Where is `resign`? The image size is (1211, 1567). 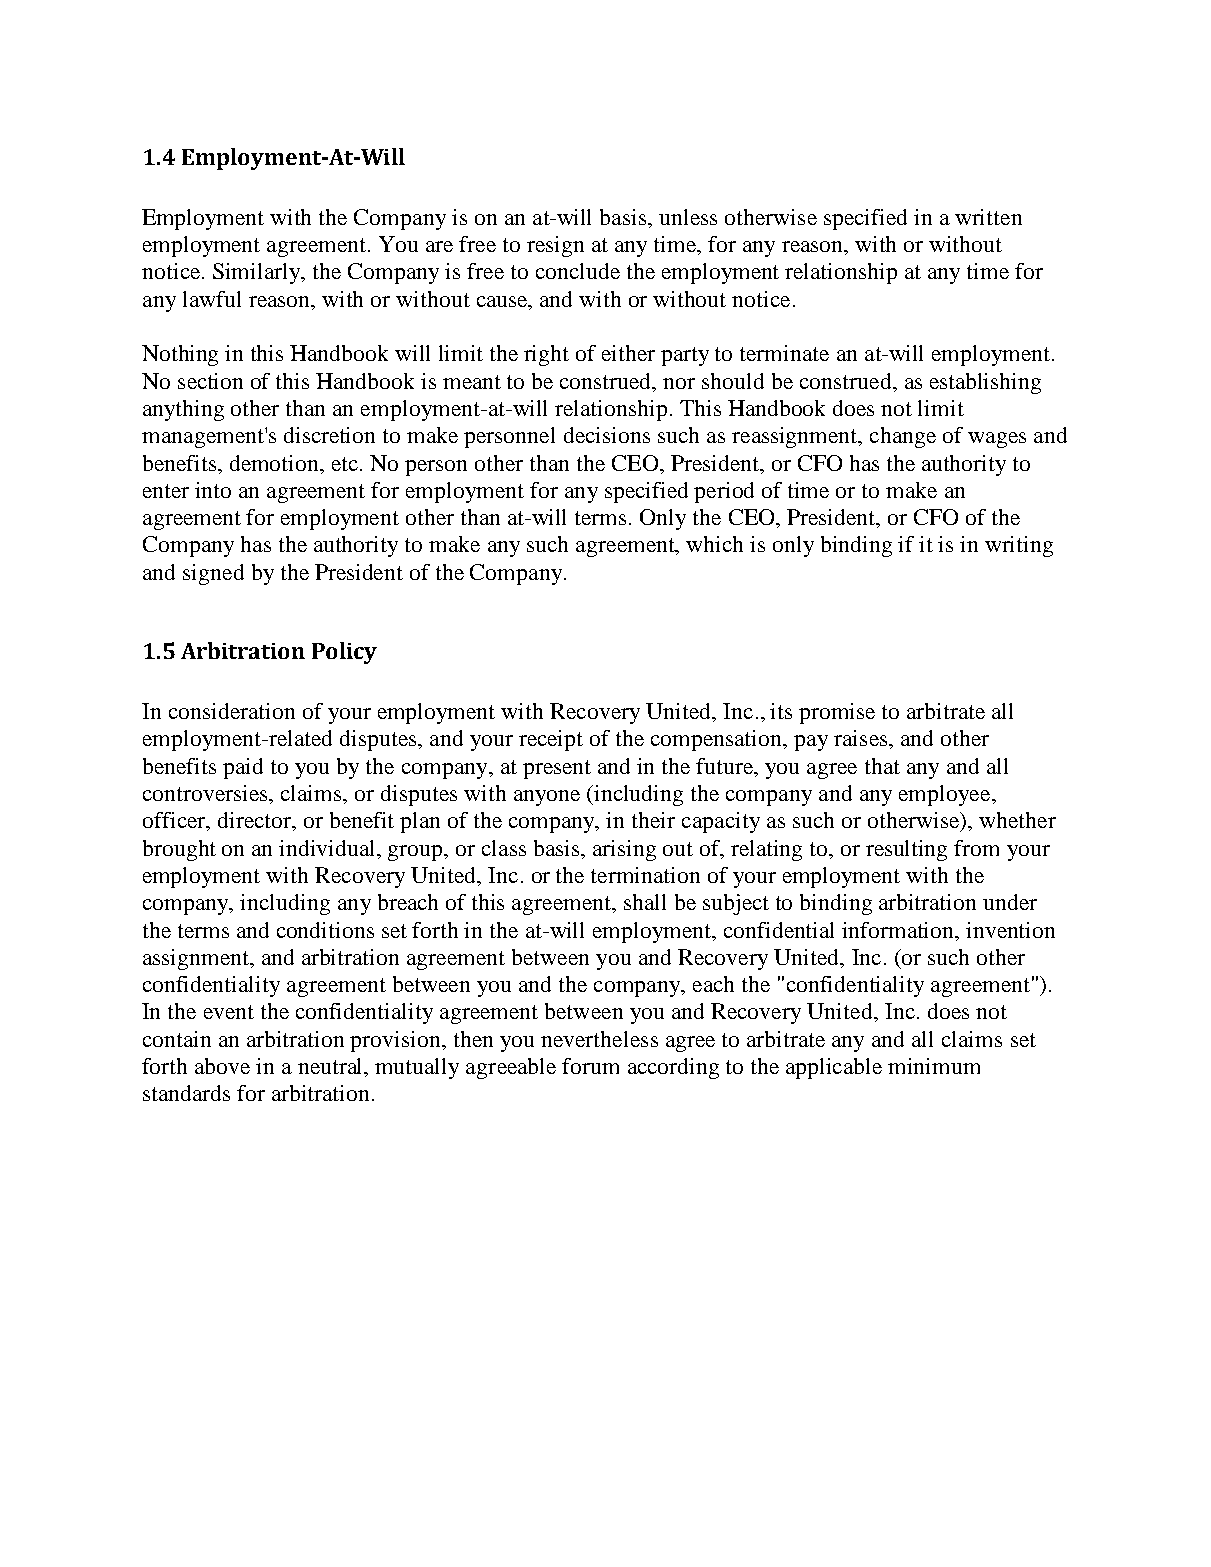 resign is located at coordinates (555, 246).
